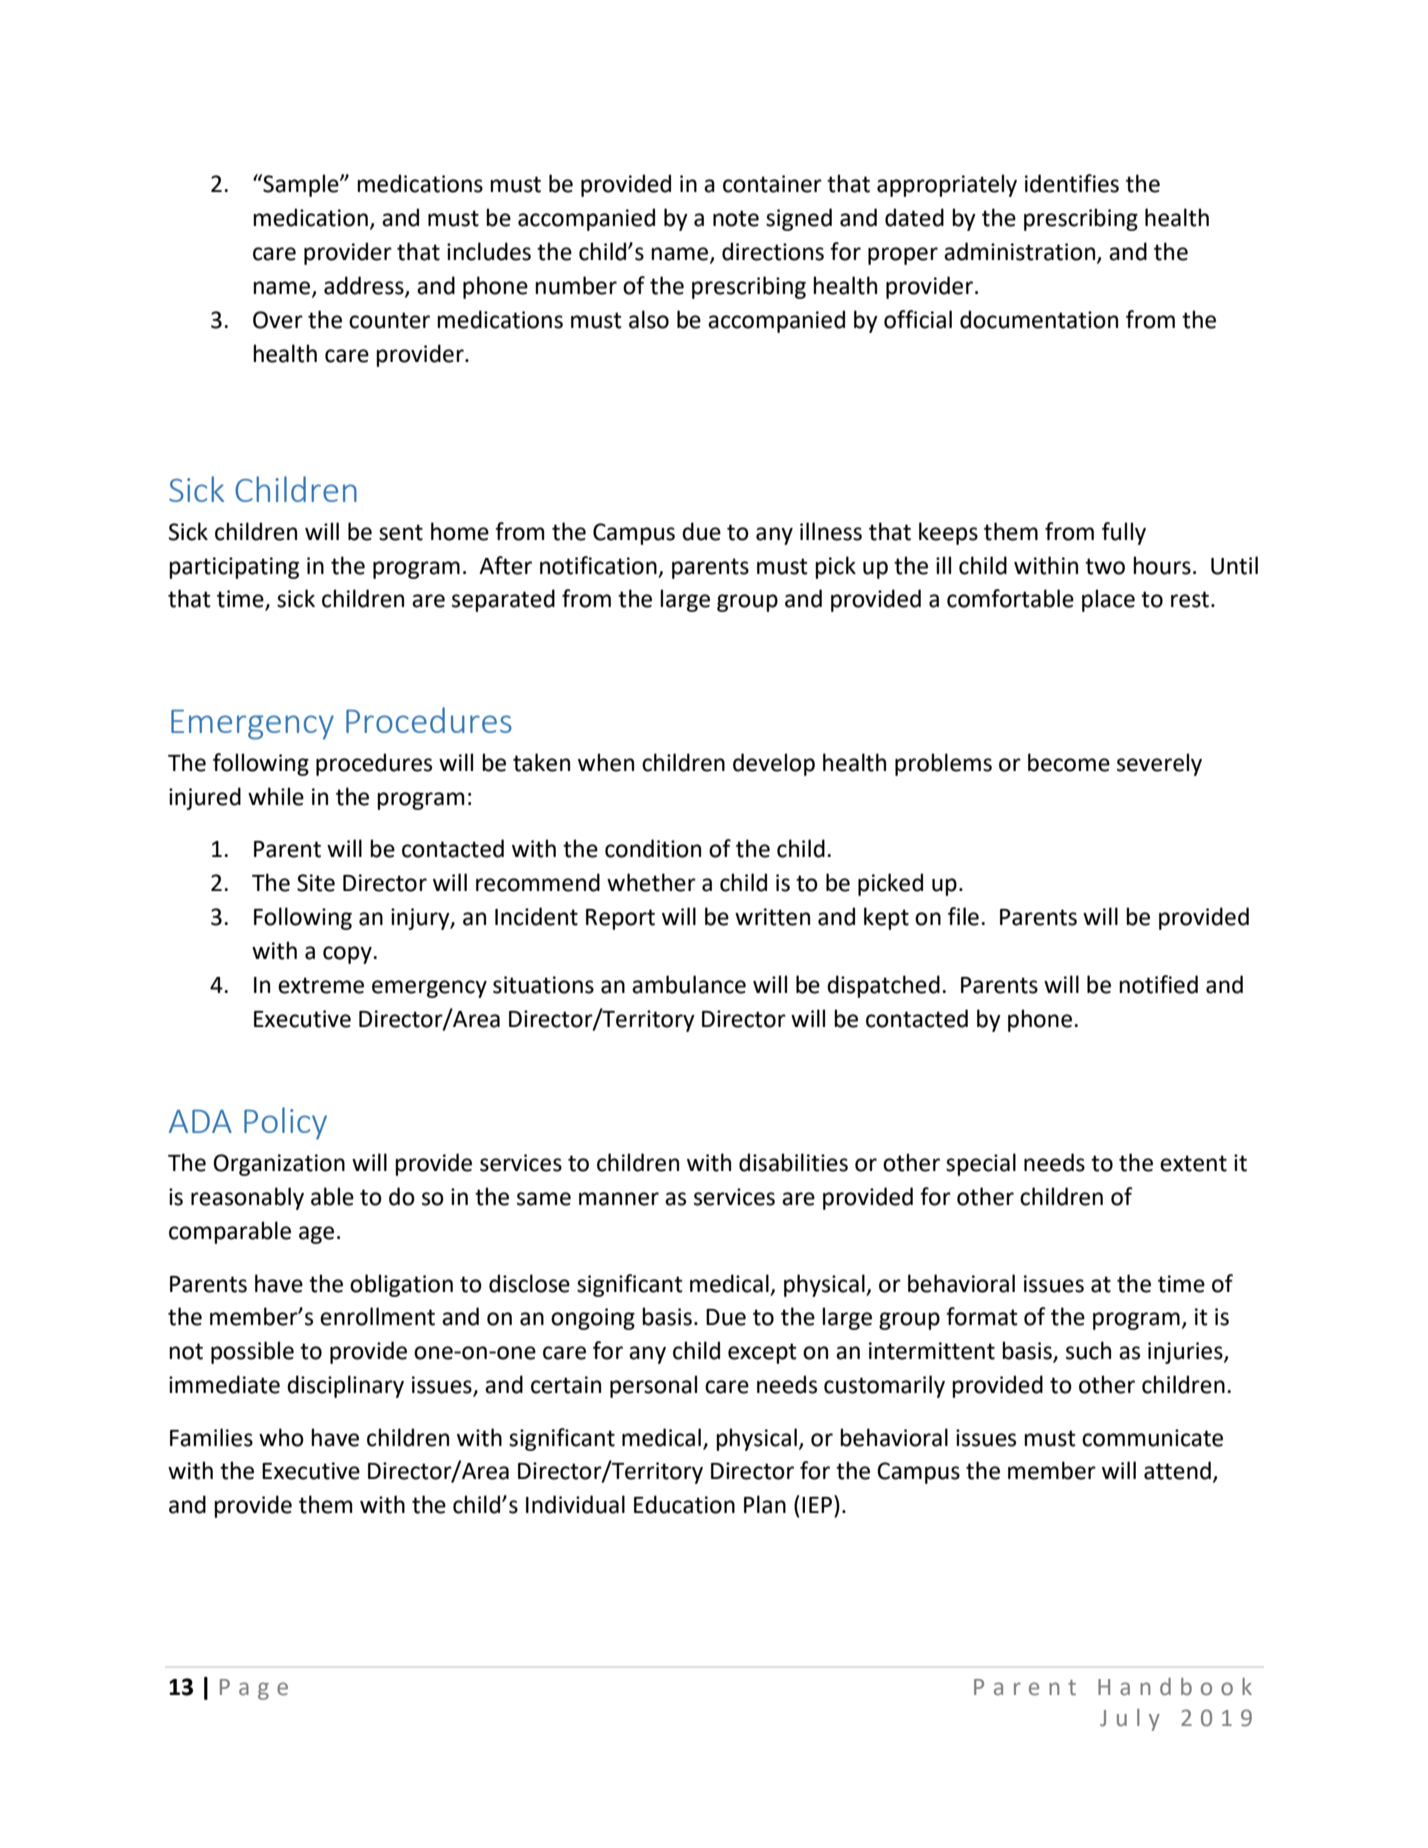 Image resolution: width=1428 pixels, height=1848 pixels. What do you see at coordinates (1124, 533) in the page?
I see `fully` at bounding box center [1124, 533].
